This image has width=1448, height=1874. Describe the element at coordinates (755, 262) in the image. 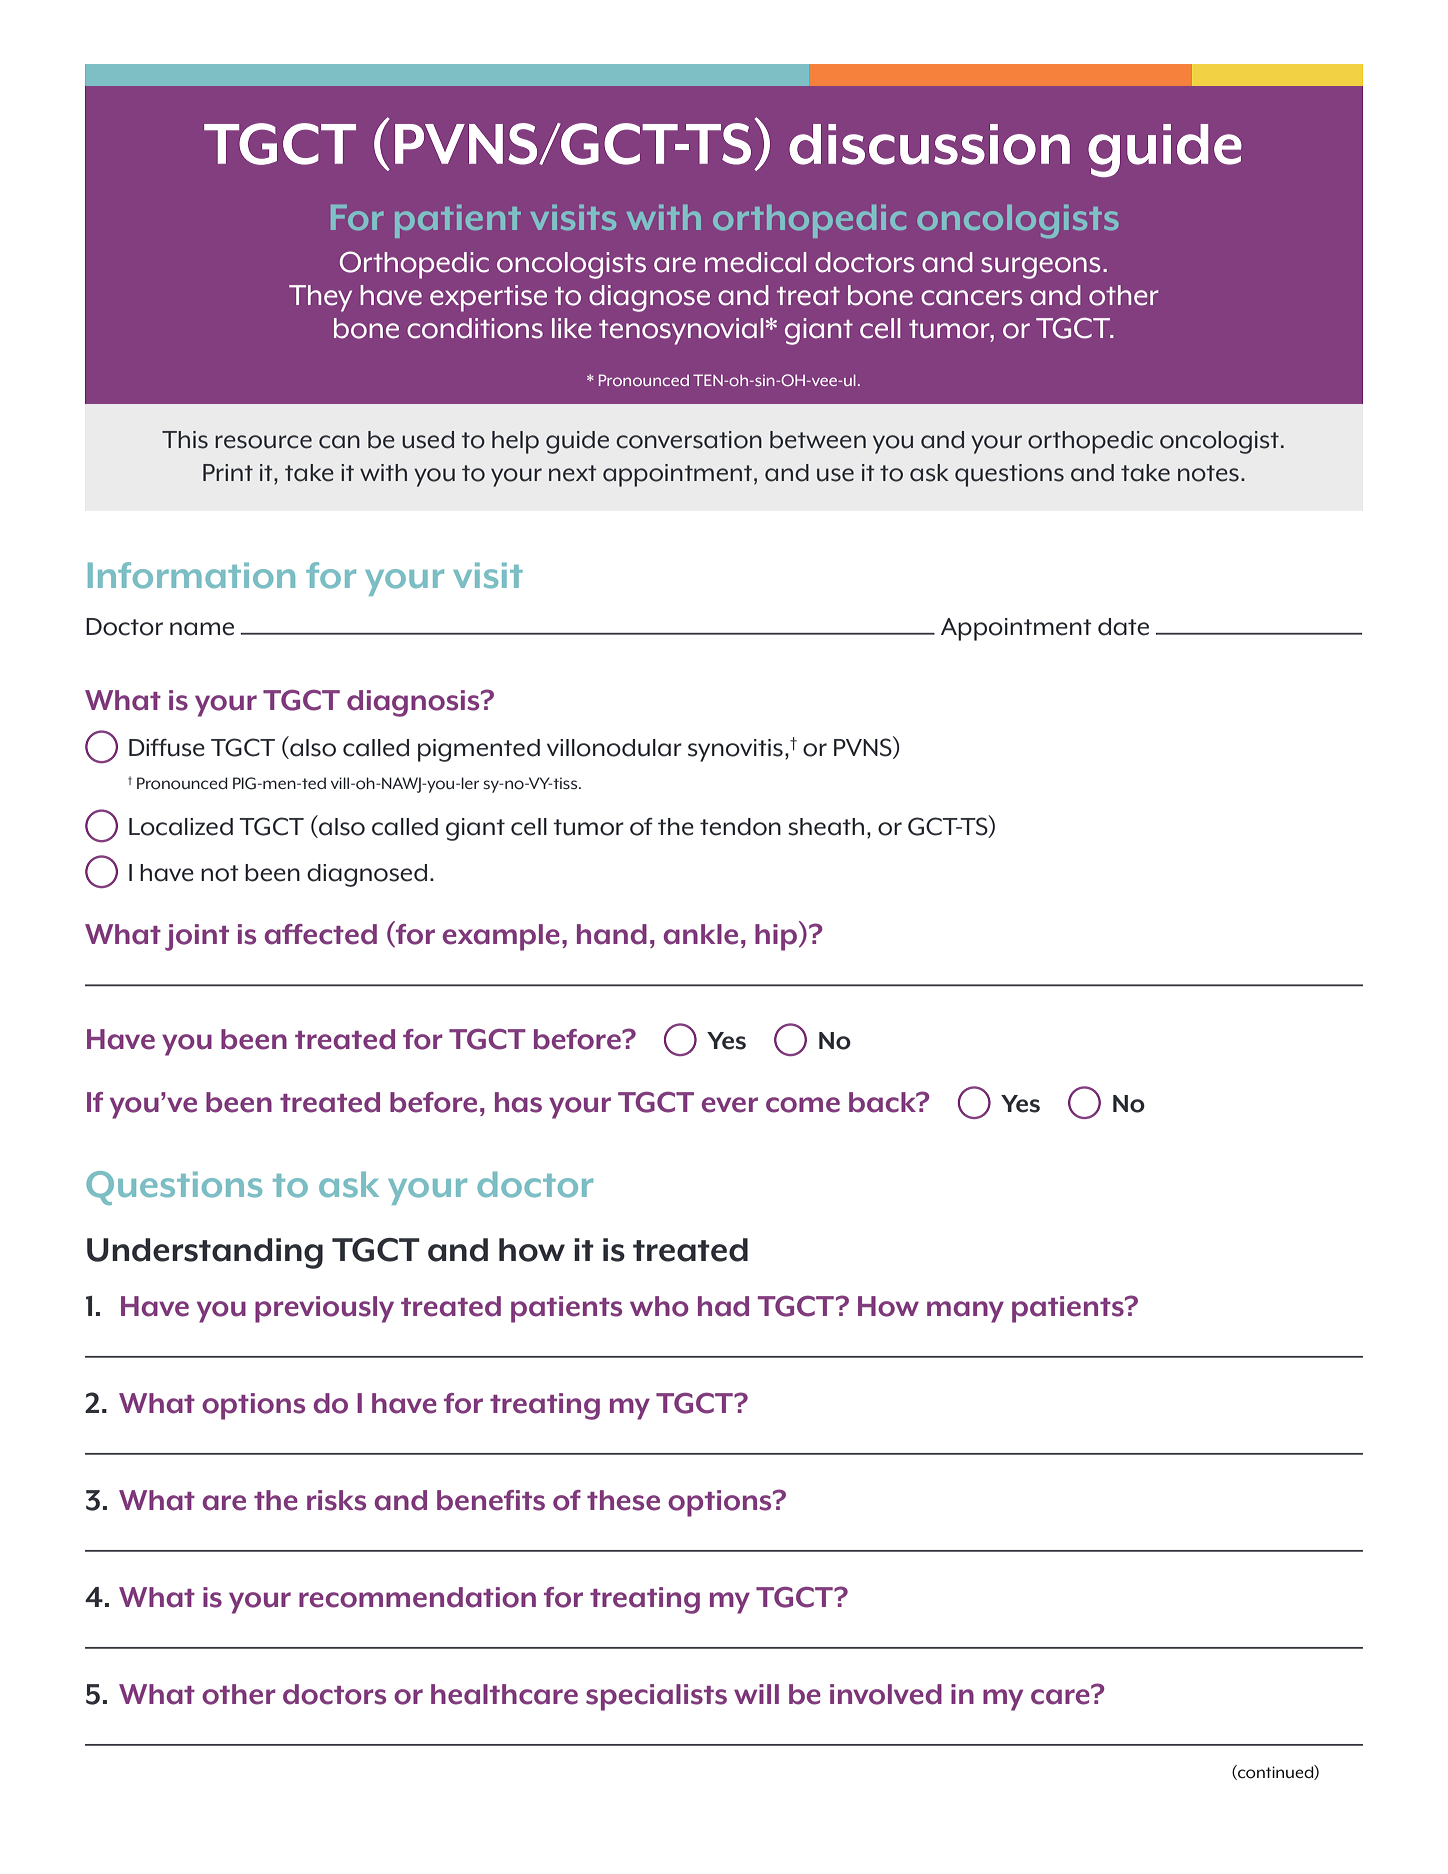

I see `medical` at that location.
